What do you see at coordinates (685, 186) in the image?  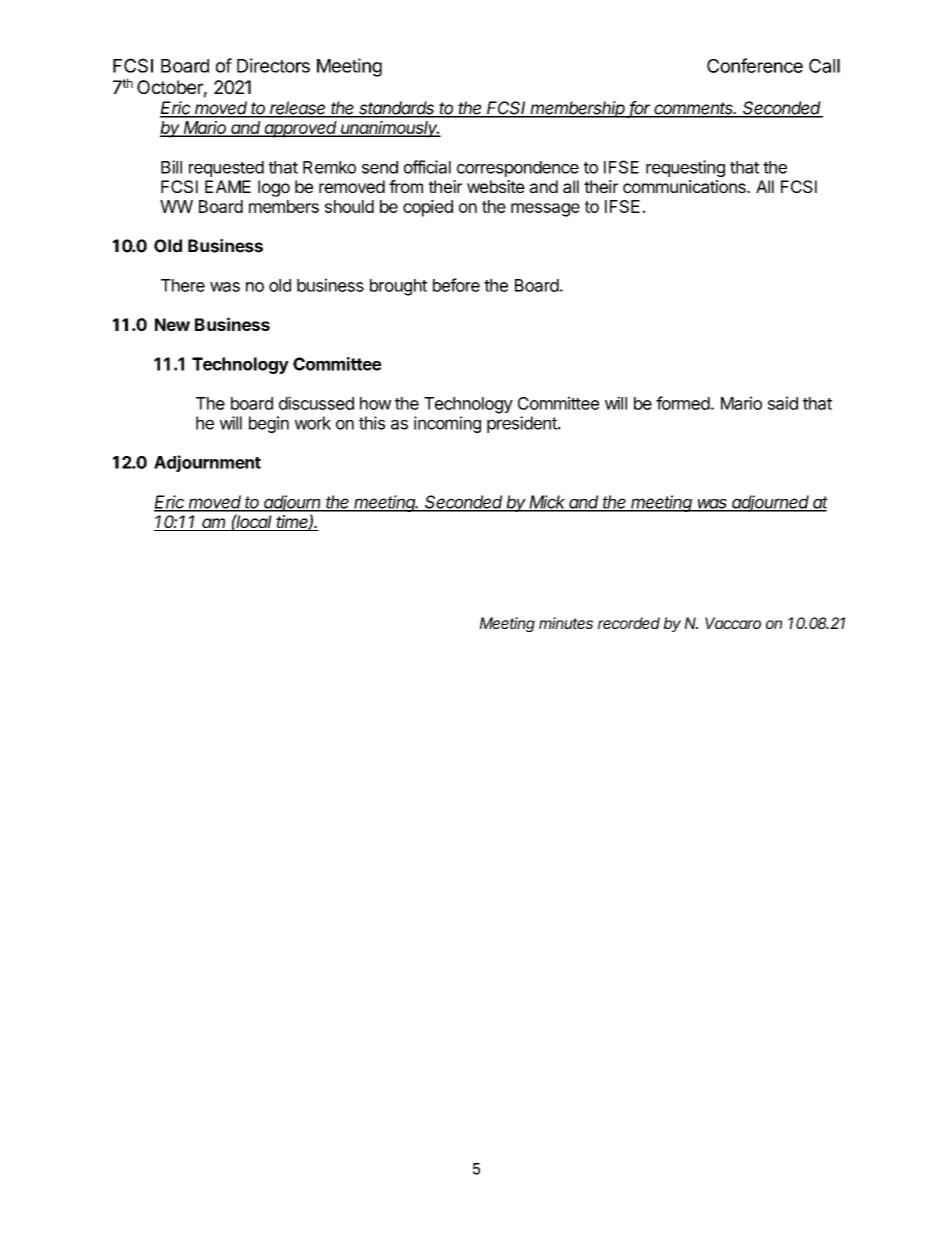 I see `communications` at bounding box center [685, 186].
